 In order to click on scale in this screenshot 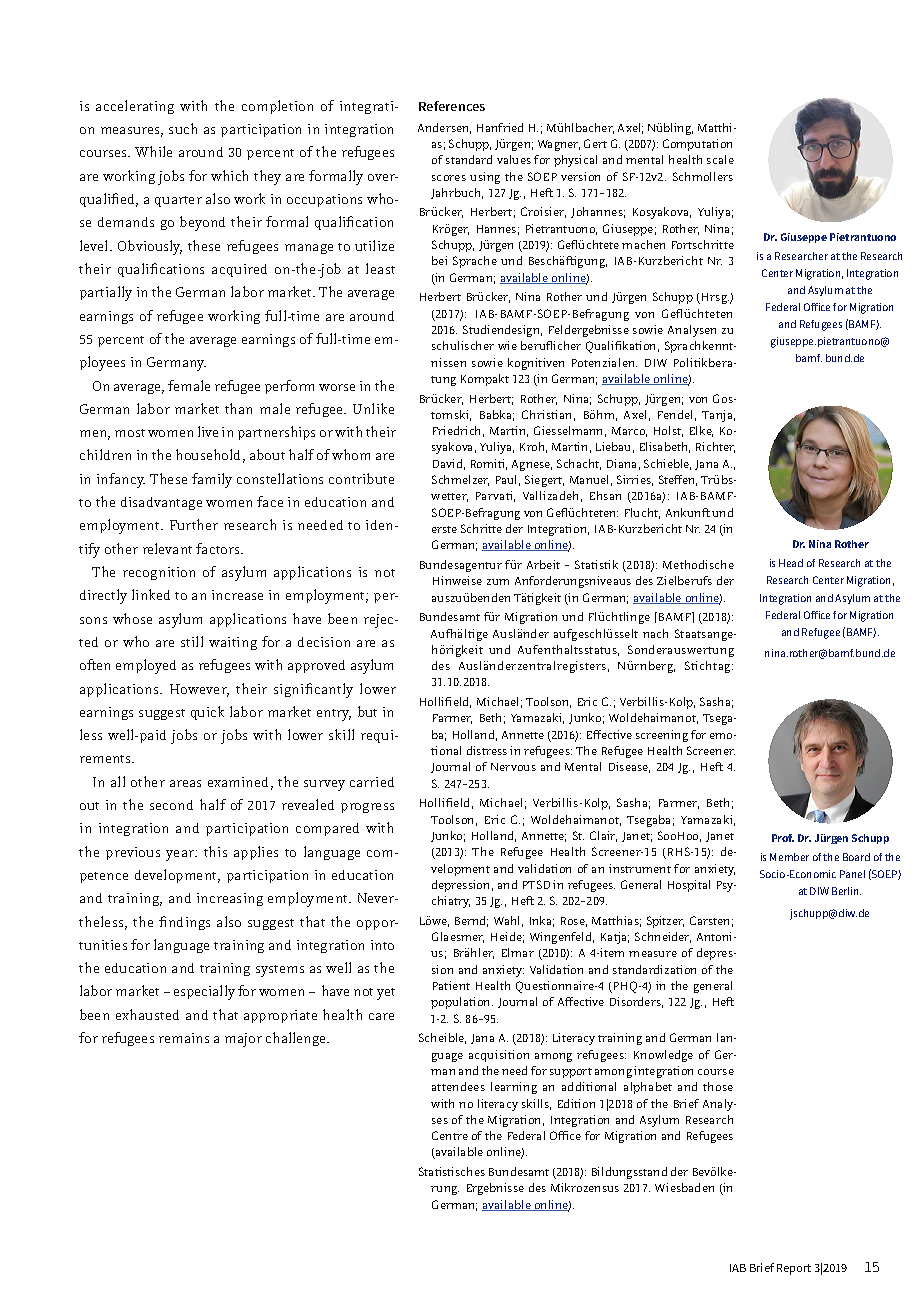, I will do `click(720, 159)`.
